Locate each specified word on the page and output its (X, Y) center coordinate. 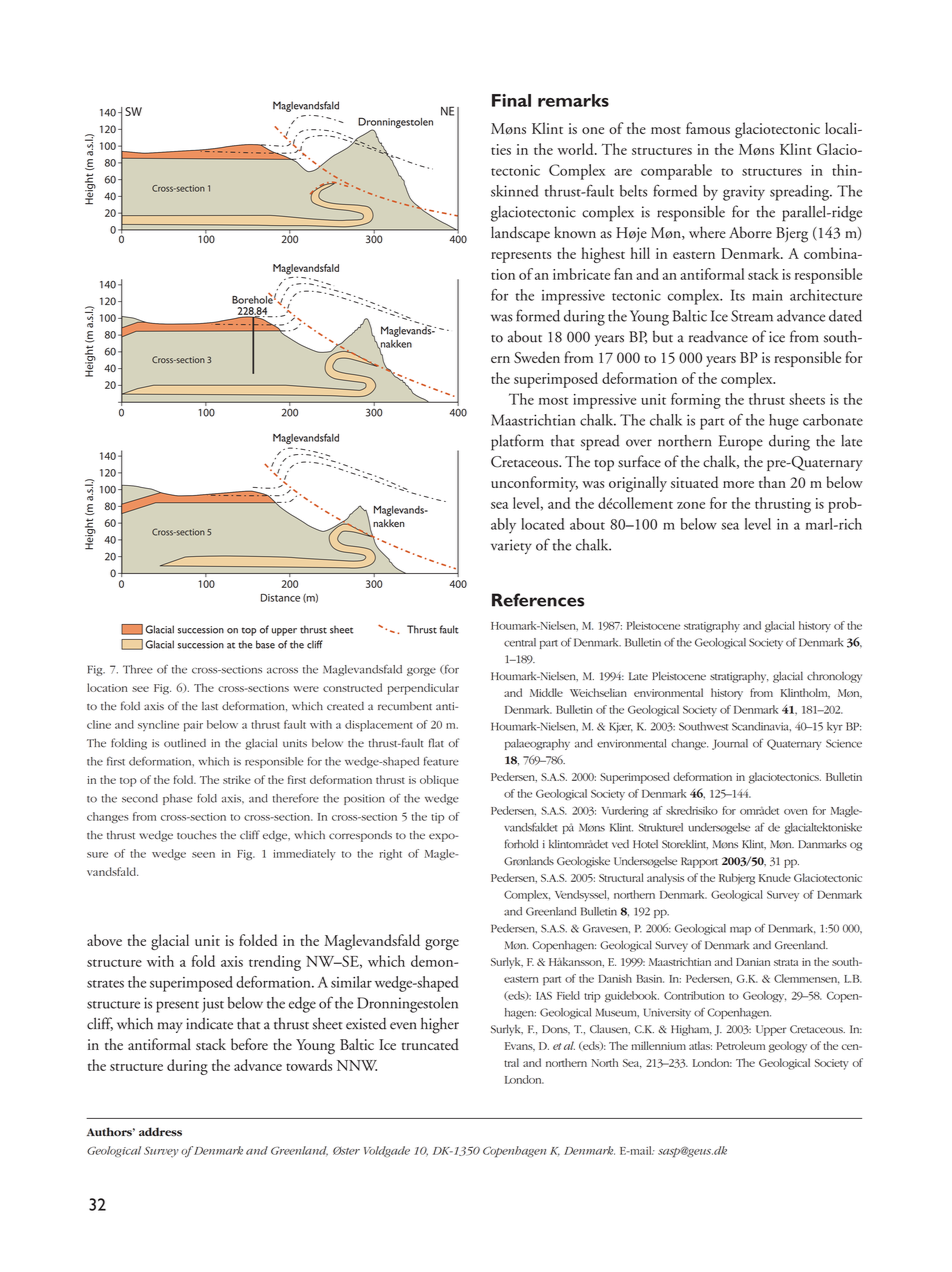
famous (708, 128)
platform (517, 442)
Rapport (699, 862)
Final (511, 100)
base (265, 644)
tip (437, 818)
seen (203, 855)
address (160, 1131)
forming (696, 401)
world (576, 149)
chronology (834, 677)
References (538, 600)
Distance (280, 598)
